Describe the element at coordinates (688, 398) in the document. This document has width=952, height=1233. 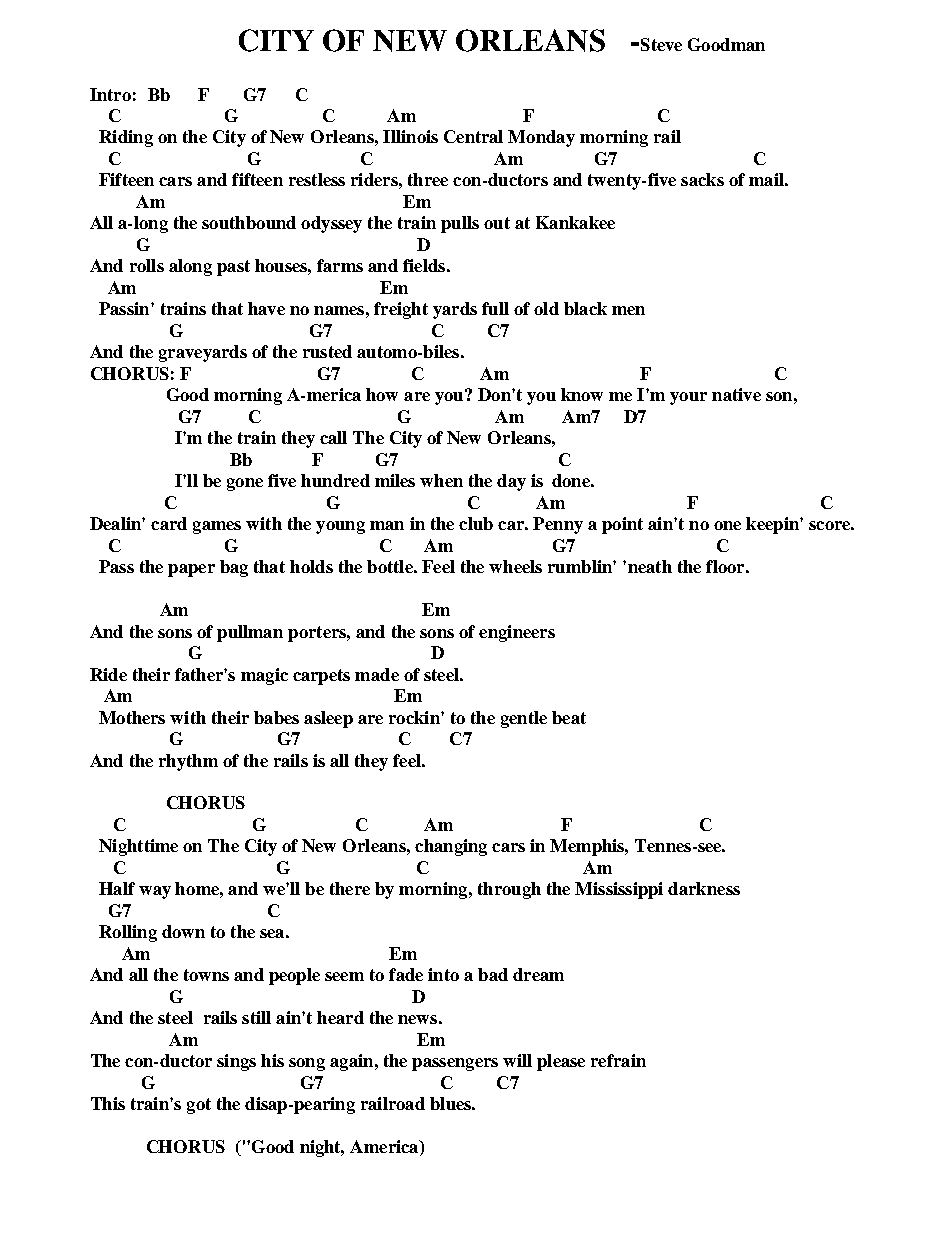
I see `your` at that location.
